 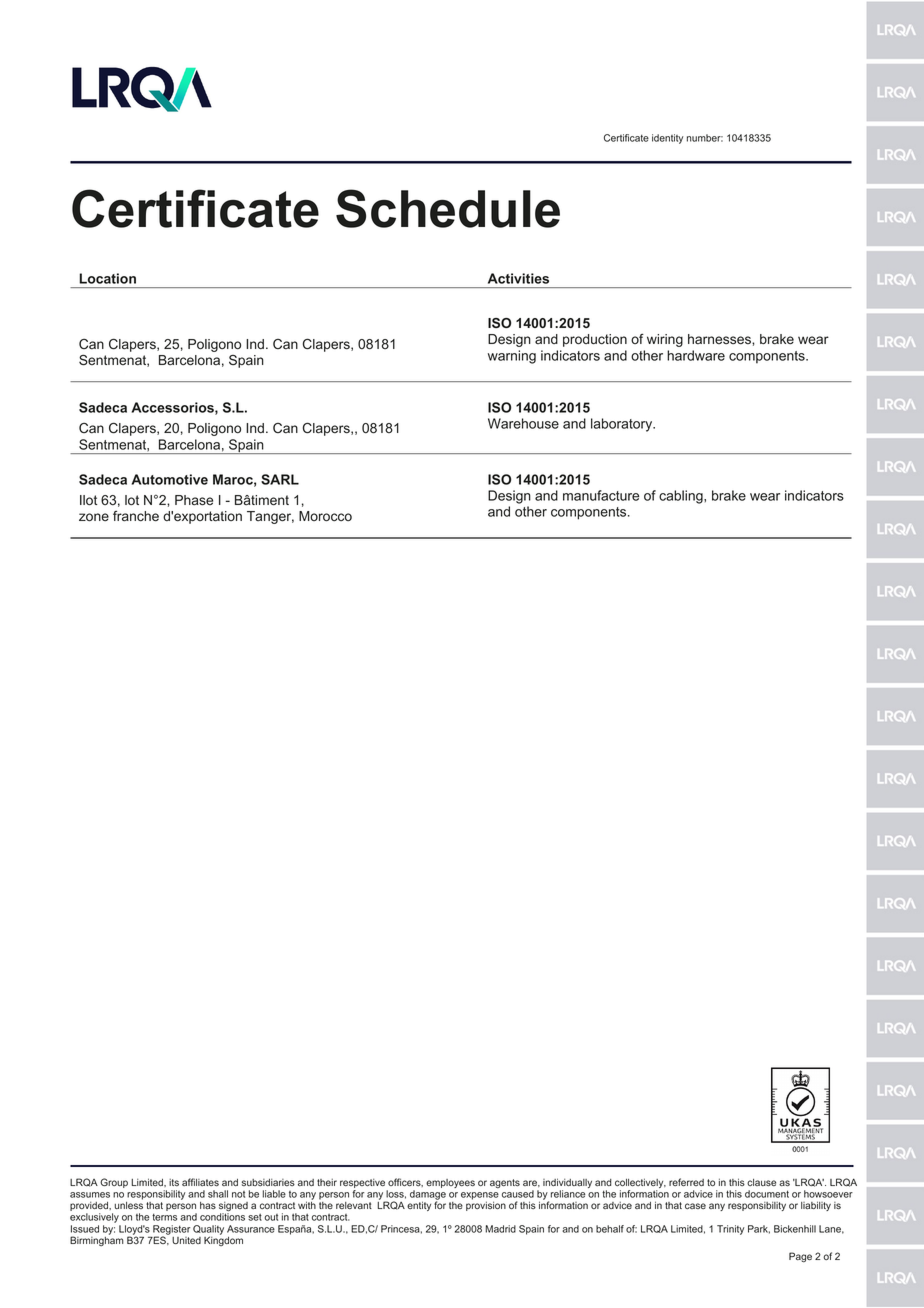 I want to click on Location, so click(x=107, y=278).
